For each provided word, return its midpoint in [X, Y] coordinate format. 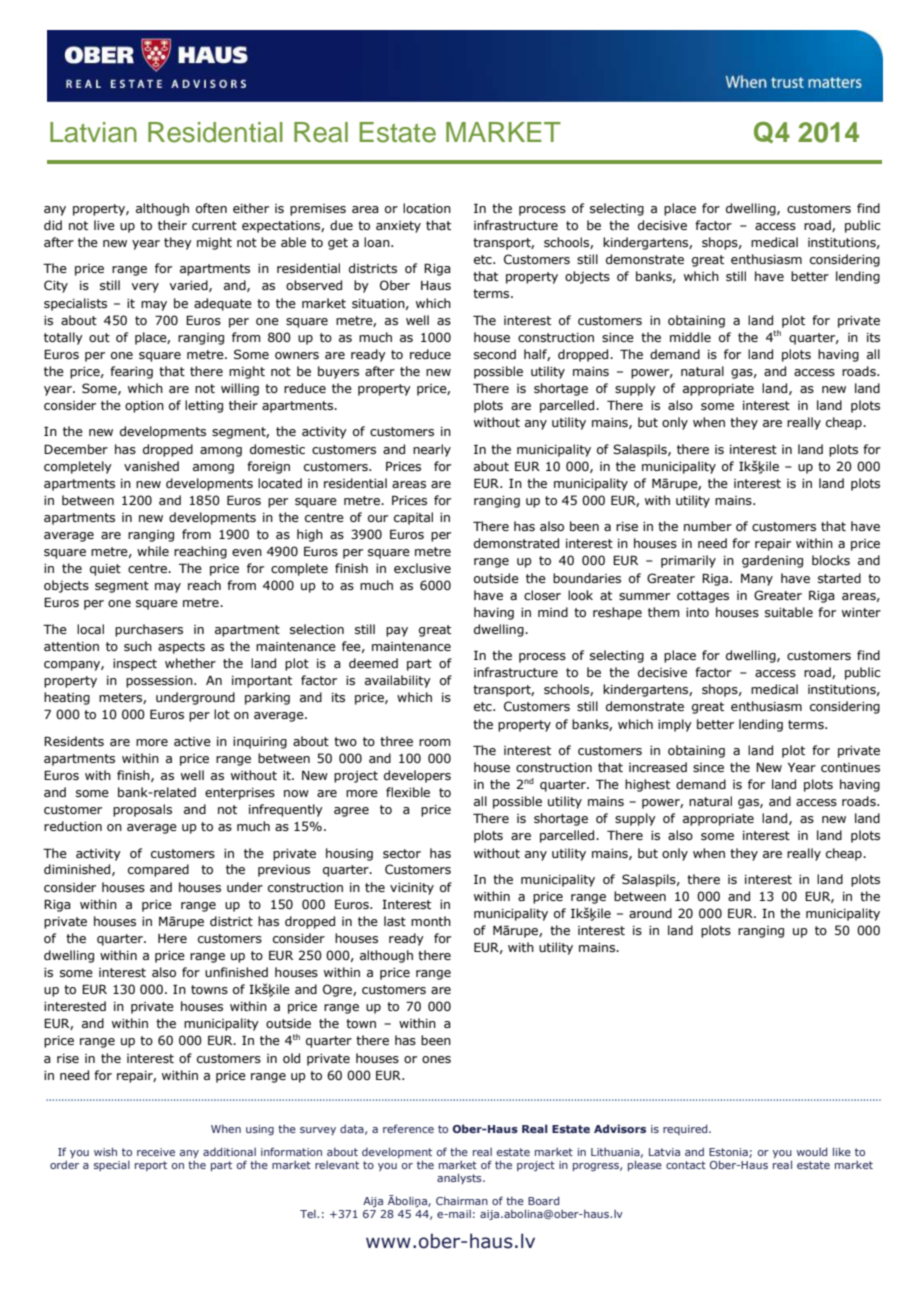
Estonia [729, 1153]
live [104, 225]
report [151, 1166]
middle [690, 337]
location [427, 208]
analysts [460, 1178]
